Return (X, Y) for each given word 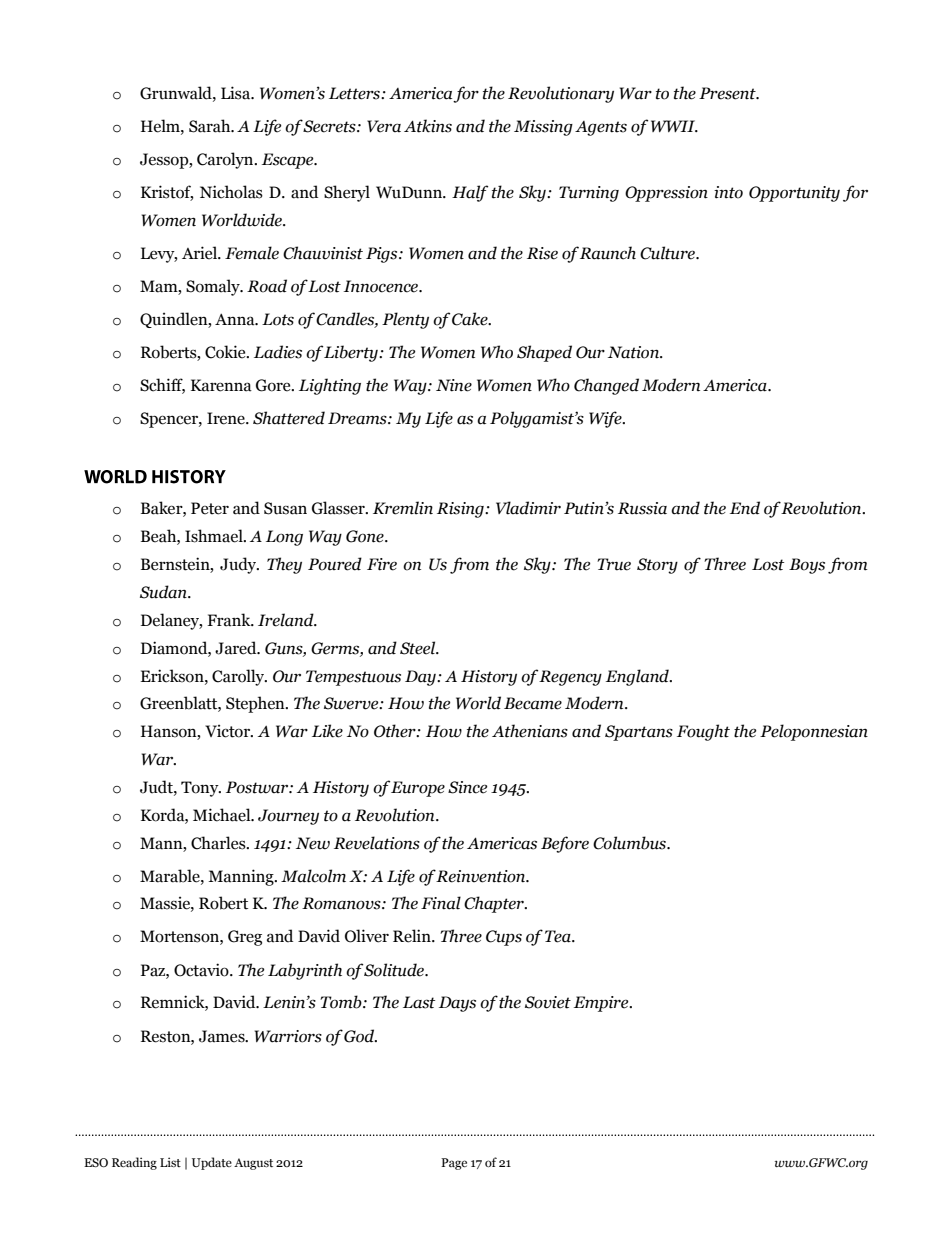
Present (728, 93)
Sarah (211, 126)
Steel (419, 648)
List (170, 1162)
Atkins (428, 126)
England (638, 677)
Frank (230, 620)
